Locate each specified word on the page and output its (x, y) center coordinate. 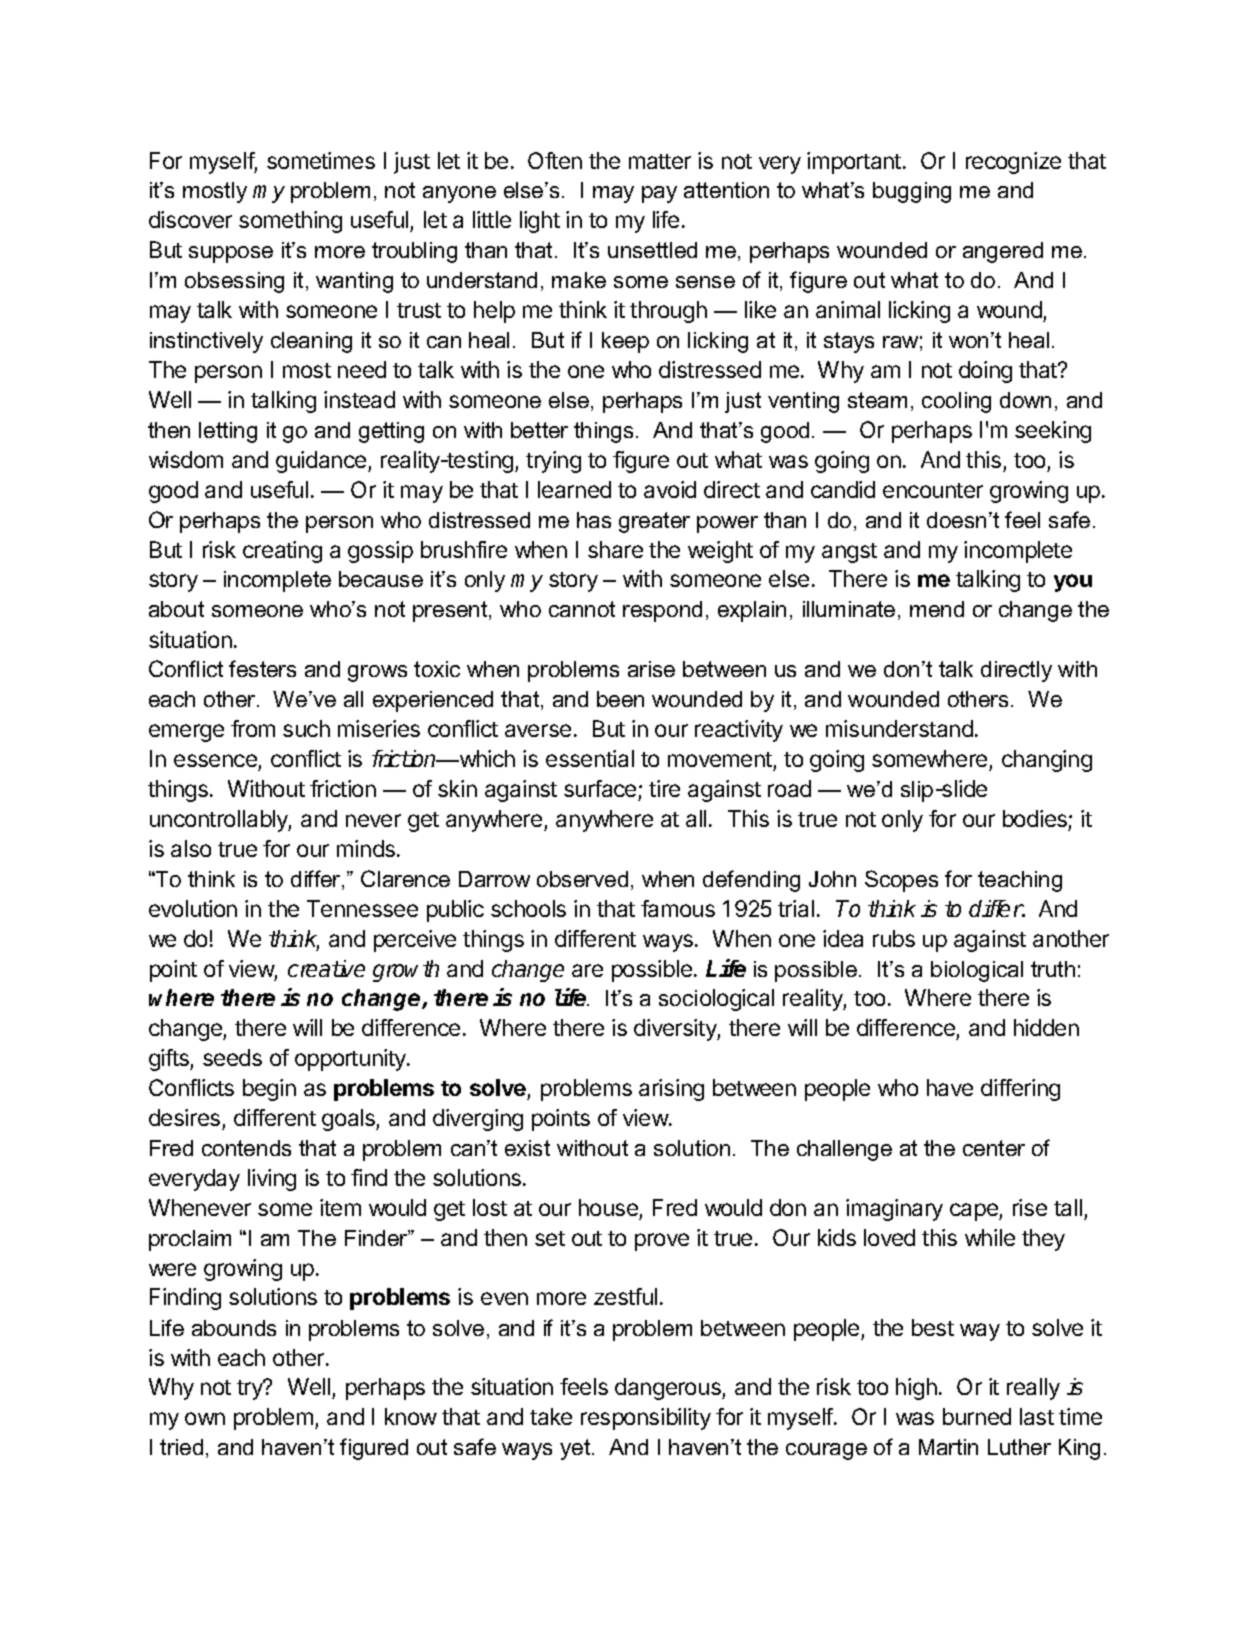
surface (600, 788)
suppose (231, 254)
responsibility (646, 1419)
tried (181, 1447)
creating (282, 552)
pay (659, 194)
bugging (912, 192)
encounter (933, 490)
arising (671, 1090)
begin (269, 1090)
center (994, 1148)
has (594, 520)
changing (1047, 761)
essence (215, 760)
